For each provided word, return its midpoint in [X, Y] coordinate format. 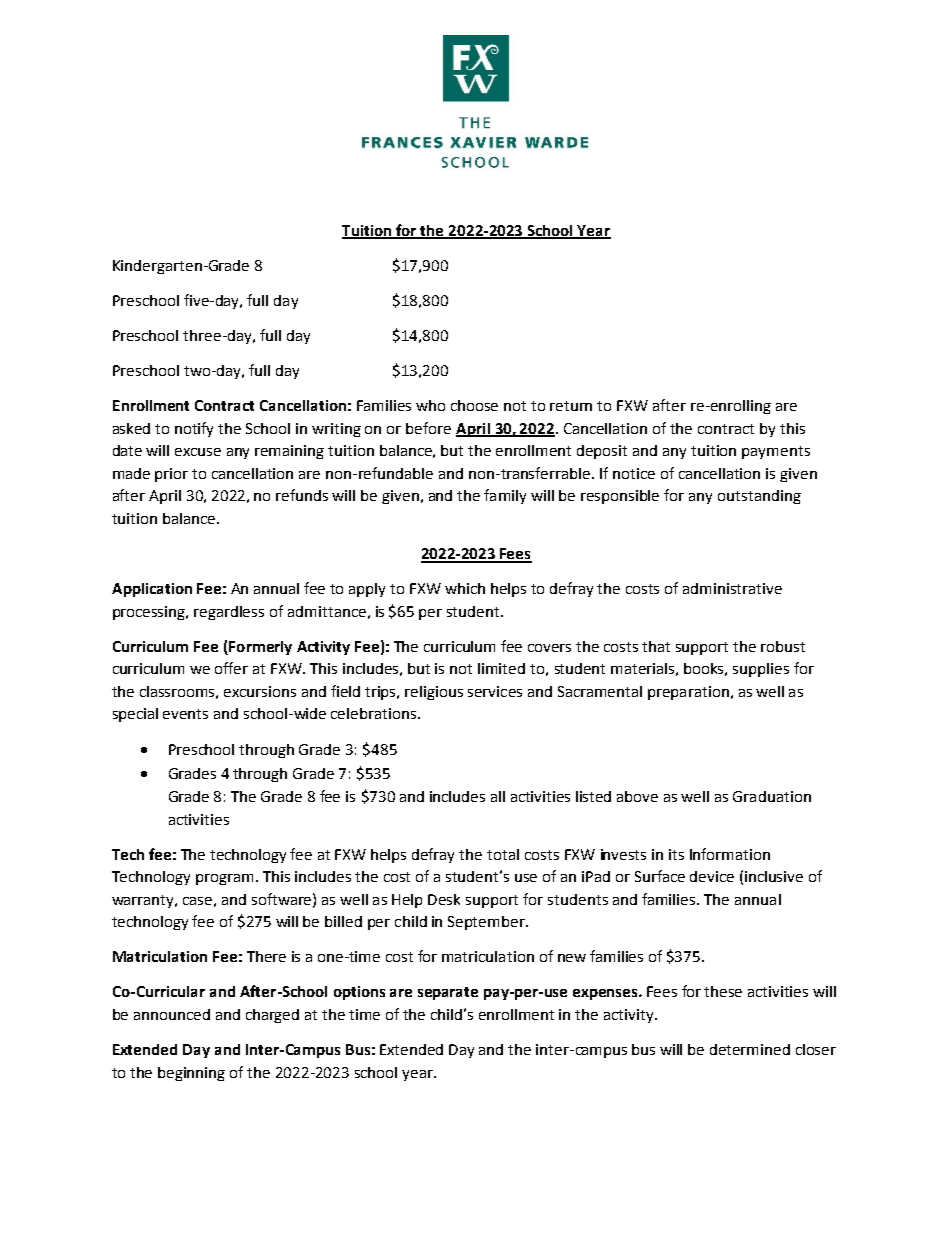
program [224, 879]
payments [776, 452]
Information [730, 854]
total [503, 854]
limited [501, 668]
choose [474, 405]
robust [783, 646]
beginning [191, 1074]
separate [448, 993]
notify [194, 429]
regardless [229, 613]
